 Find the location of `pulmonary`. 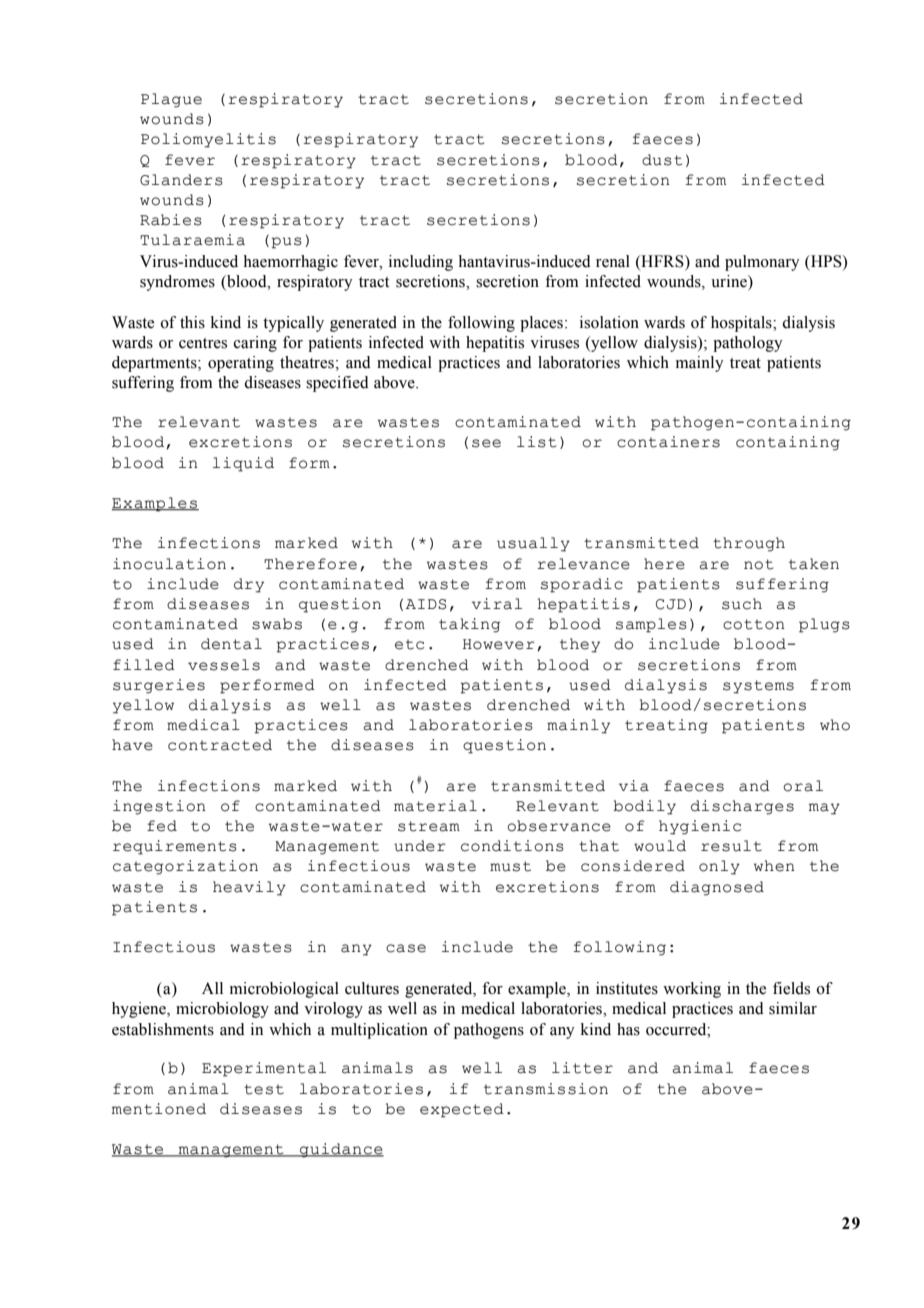

pulmonary is located at coordinates (762, 263).
